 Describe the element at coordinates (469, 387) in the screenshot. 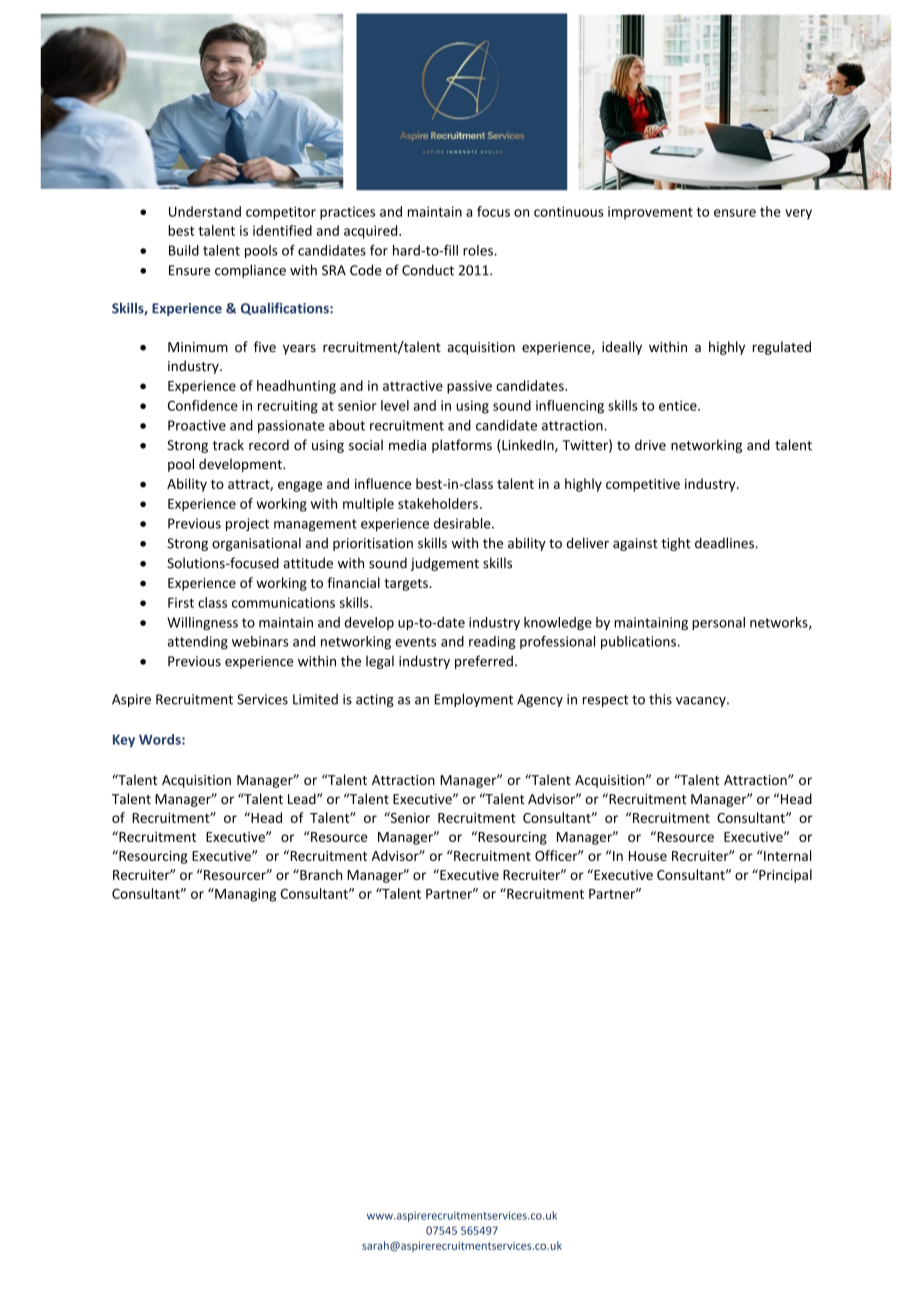

I see `passive` at that location.
